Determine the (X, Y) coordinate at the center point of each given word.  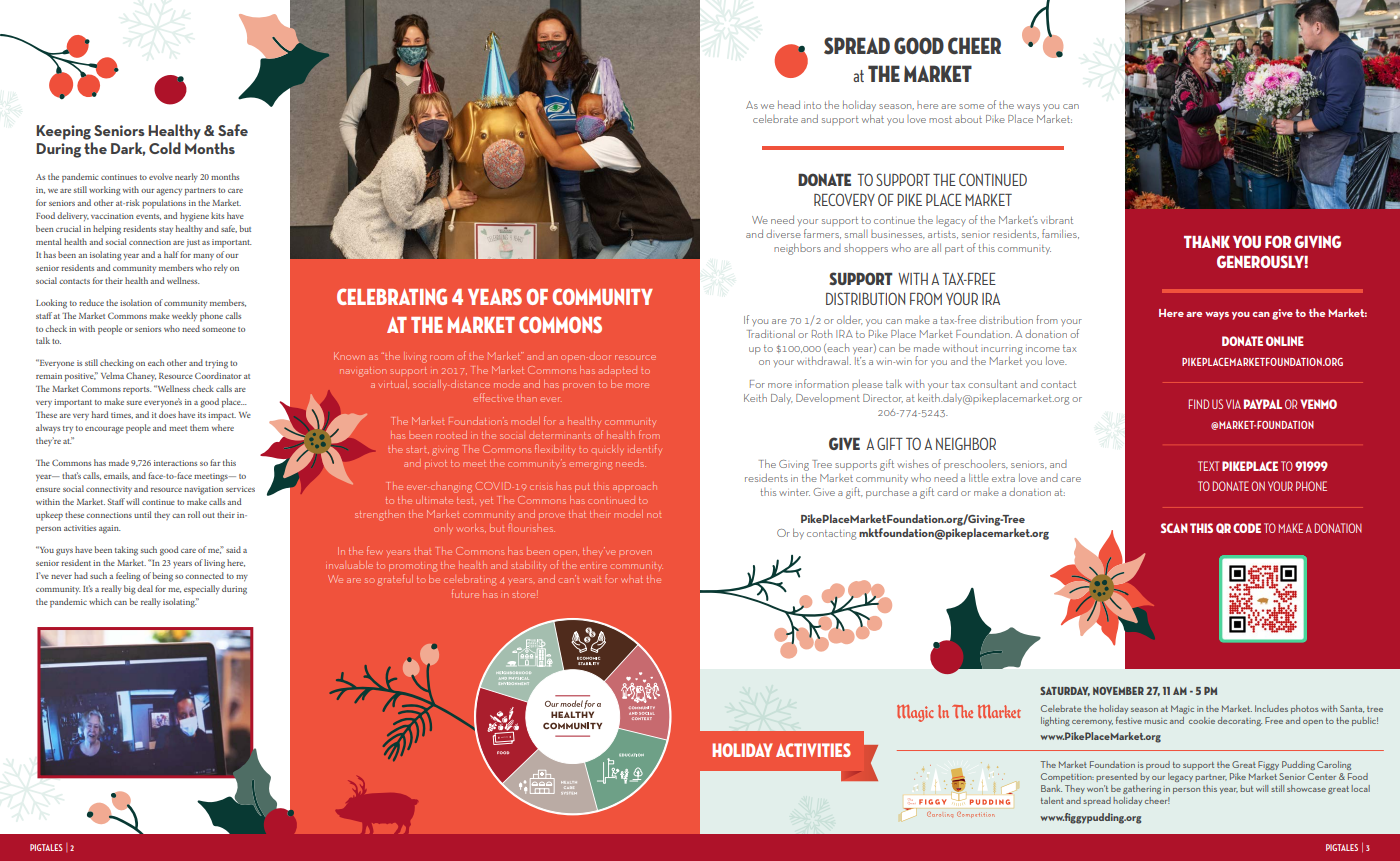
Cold (165, 148)
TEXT (1208, 466)
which (100, 601)
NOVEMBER (1118, 691)
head (789, 104)
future (465, 593)
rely (221, 269)
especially (202, 590)
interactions (175, 463)
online (1285, 341)
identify (646, 449)
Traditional (771, 333)
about (968, 118)
